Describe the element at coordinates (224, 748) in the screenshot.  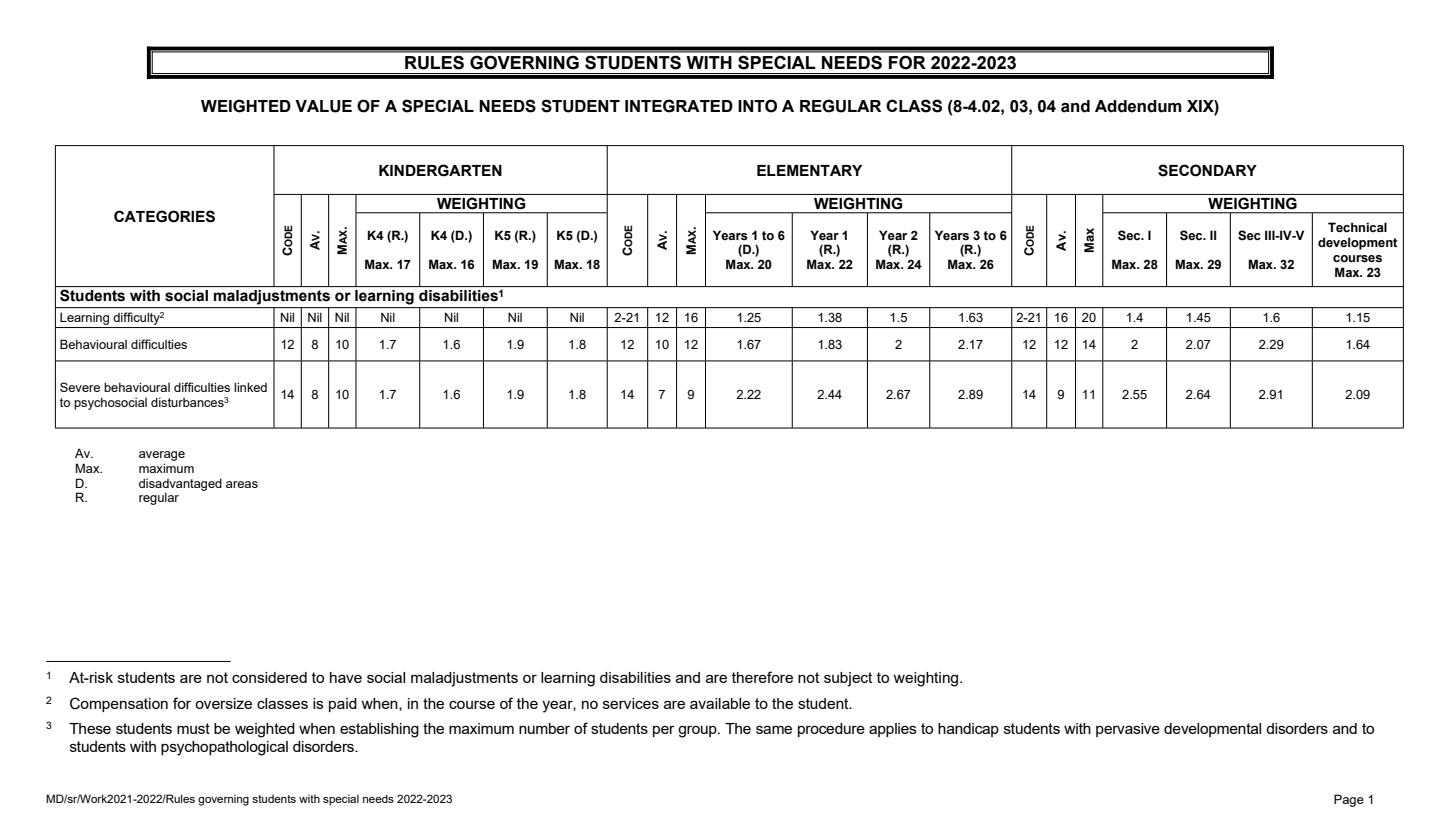
I see `psychopathological` at that location.
